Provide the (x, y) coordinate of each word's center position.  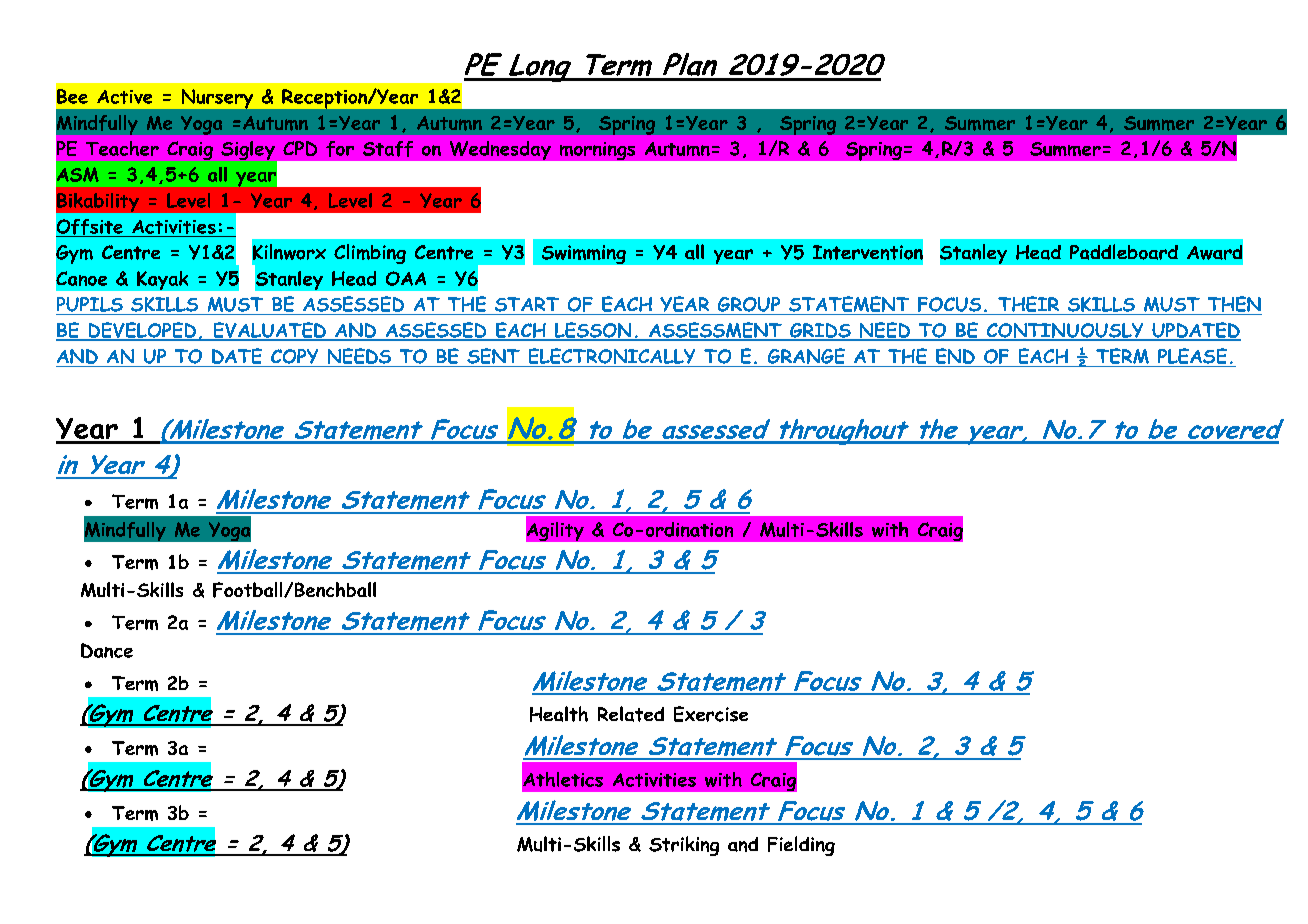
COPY (294, 356)
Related (631, 714)
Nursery (217, 99)
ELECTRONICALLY (612, 356)
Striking (684, 846)
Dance (107, 650)
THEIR (1028, 304)
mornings (597, 151)
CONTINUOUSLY (1065, 331)
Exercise (711, 714)
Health (559, 714)
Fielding (801, 846)
